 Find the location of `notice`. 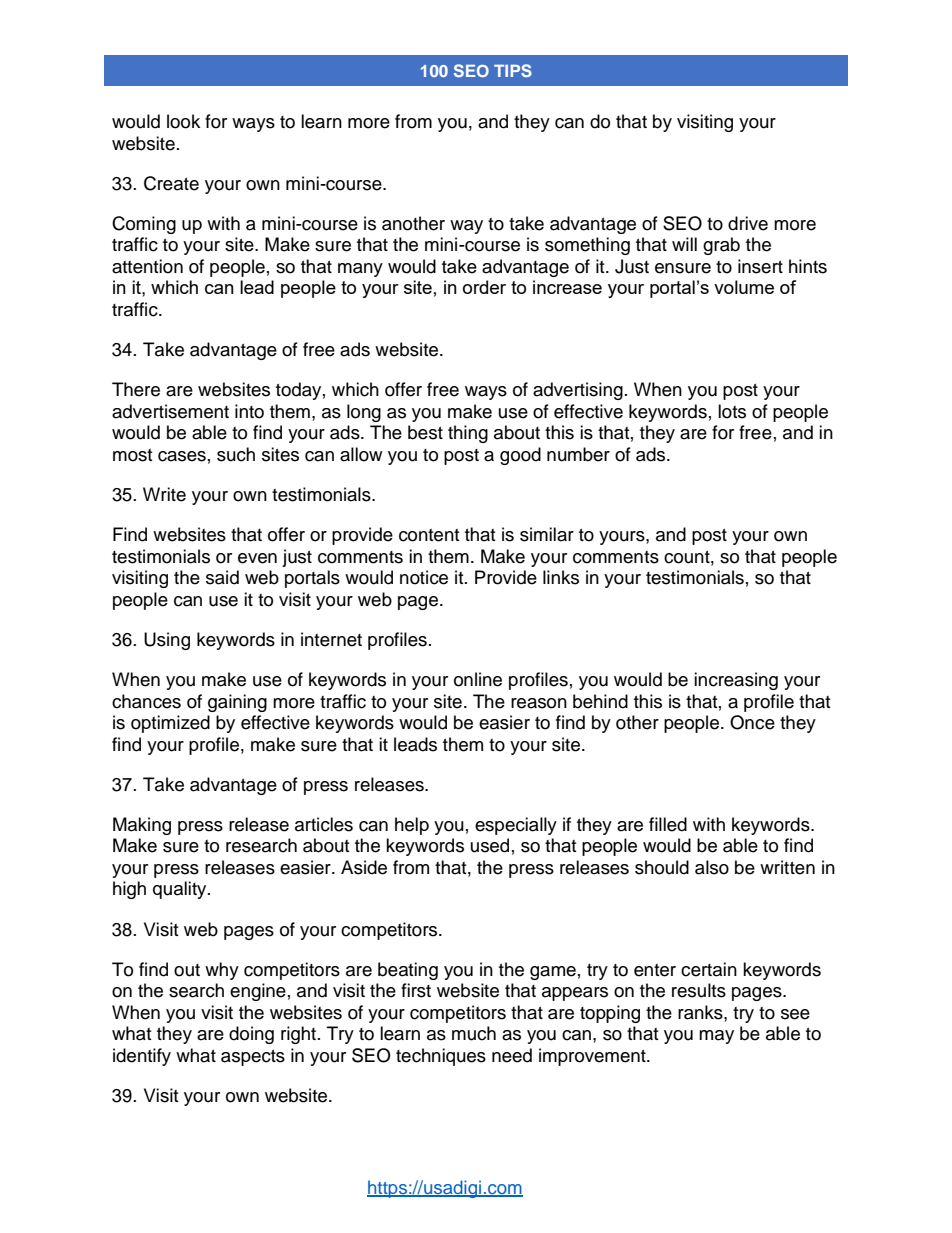

notice is located at coordinates (424, 577).
